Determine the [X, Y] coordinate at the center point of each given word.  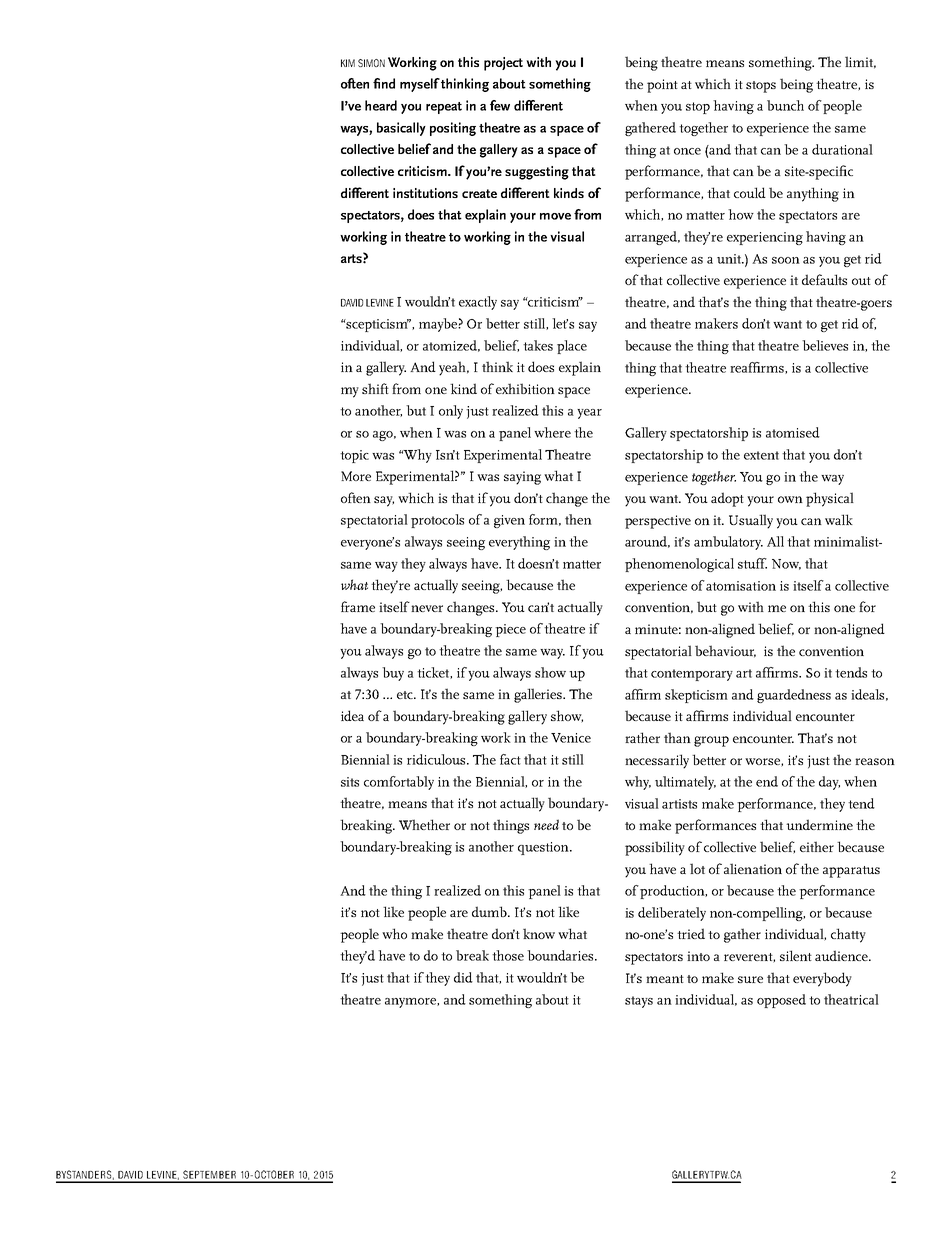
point [662, 86]
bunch [785, 105]
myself [420, 85]
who [394, 933]
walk [839, 519]
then [578, 519]
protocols [437, 521]
